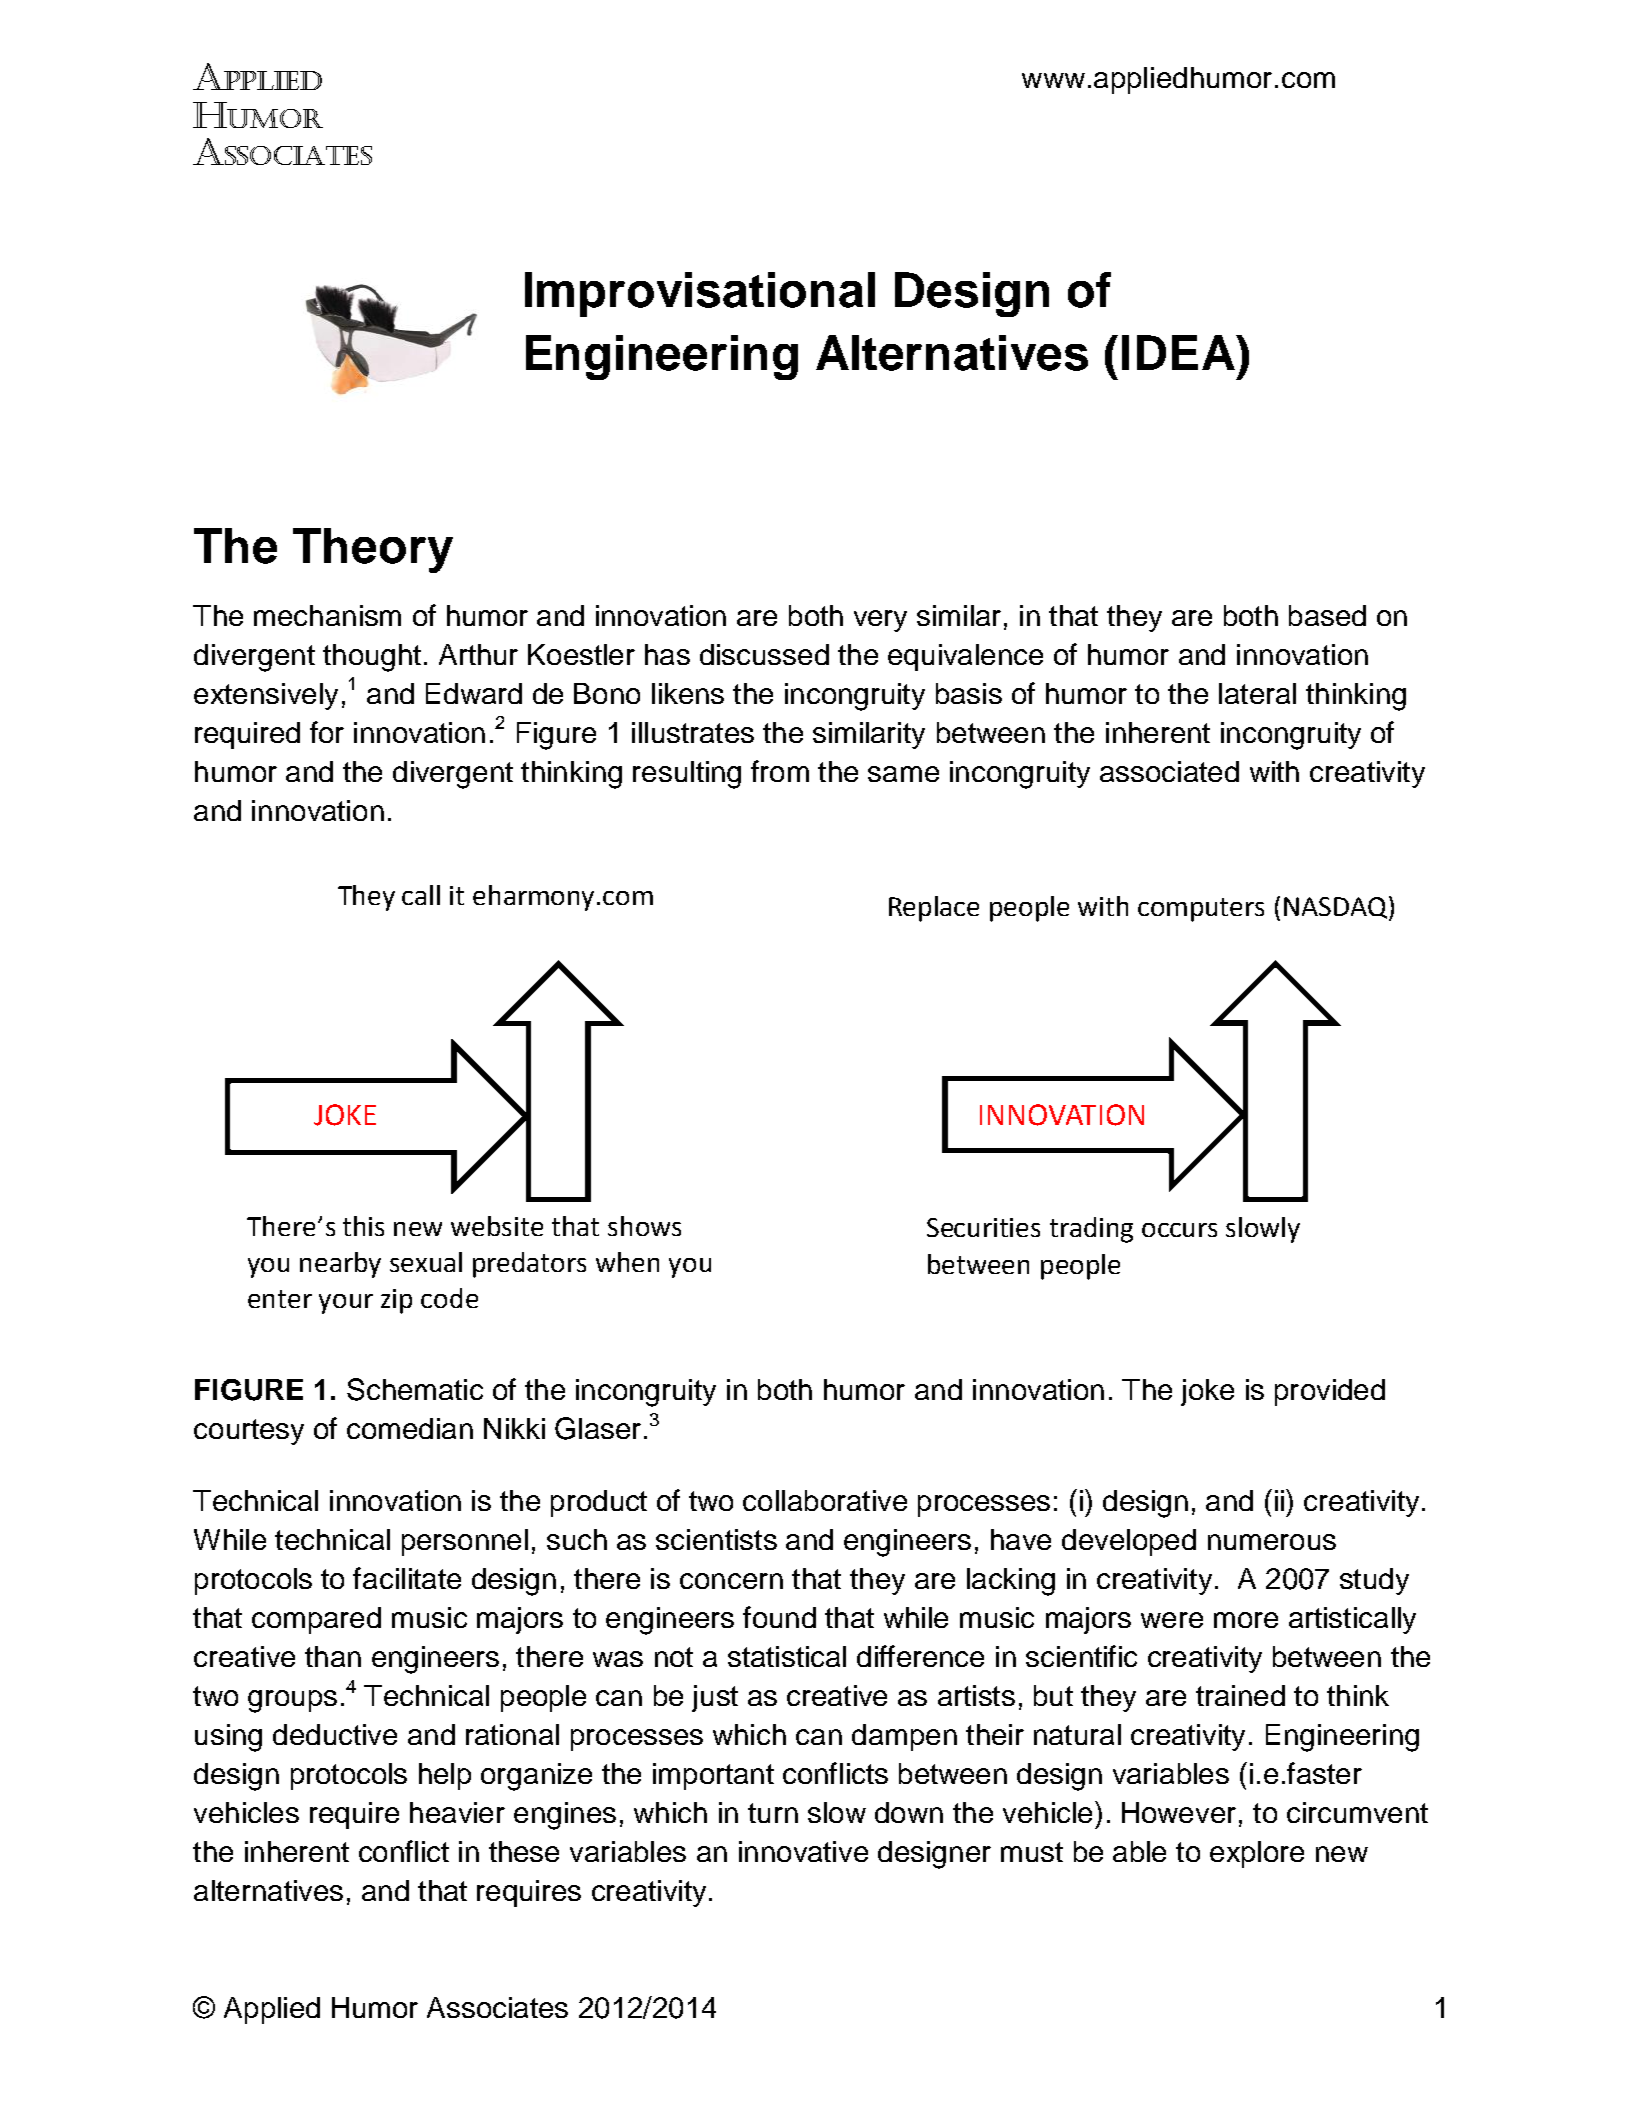  I want to click on However, so click(1179, 1812).
